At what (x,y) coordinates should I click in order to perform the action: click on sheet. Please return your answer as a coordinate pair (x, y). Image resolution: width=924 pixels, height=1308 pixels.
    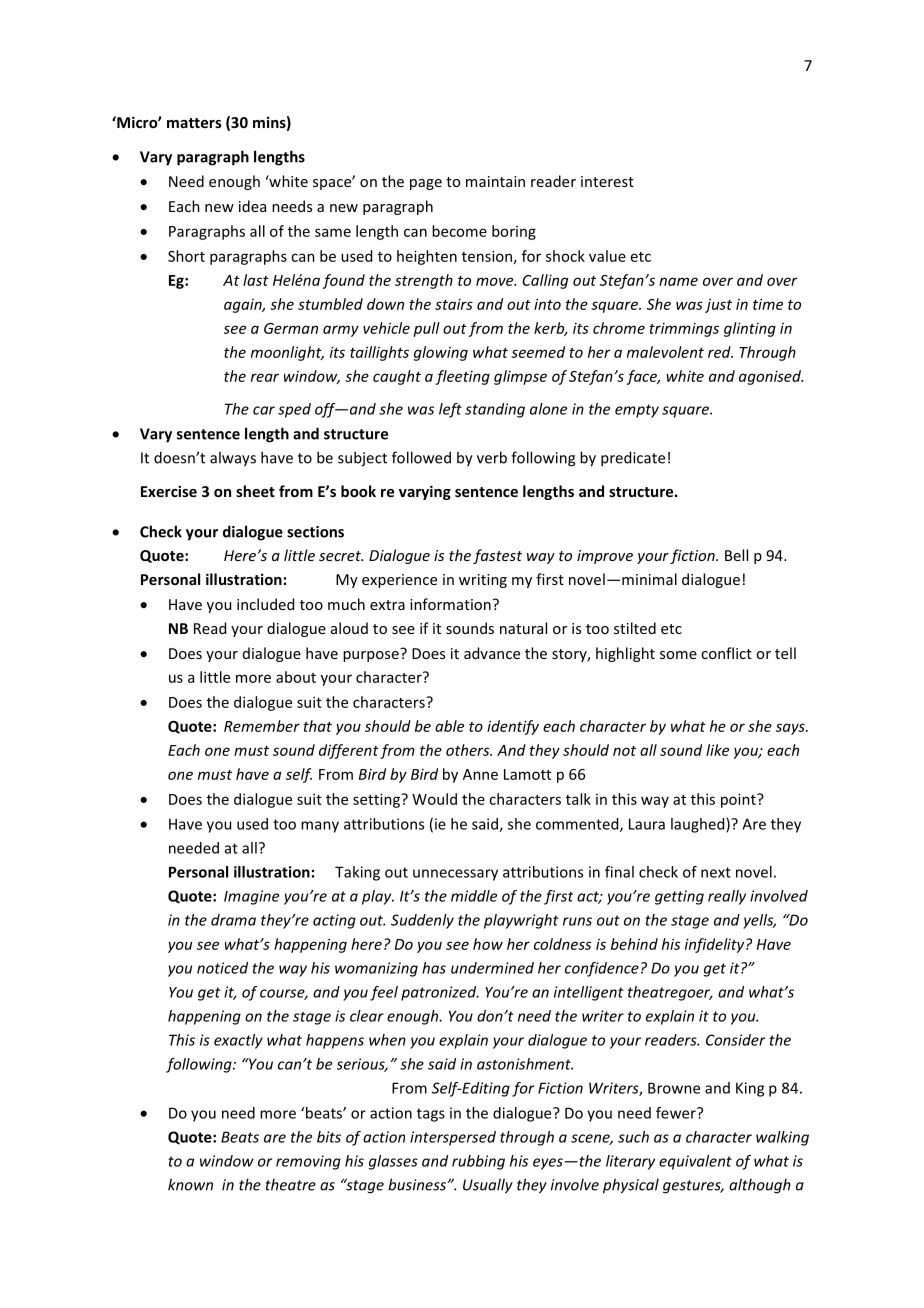
    Looking at the image, I should click on (255, 491).
